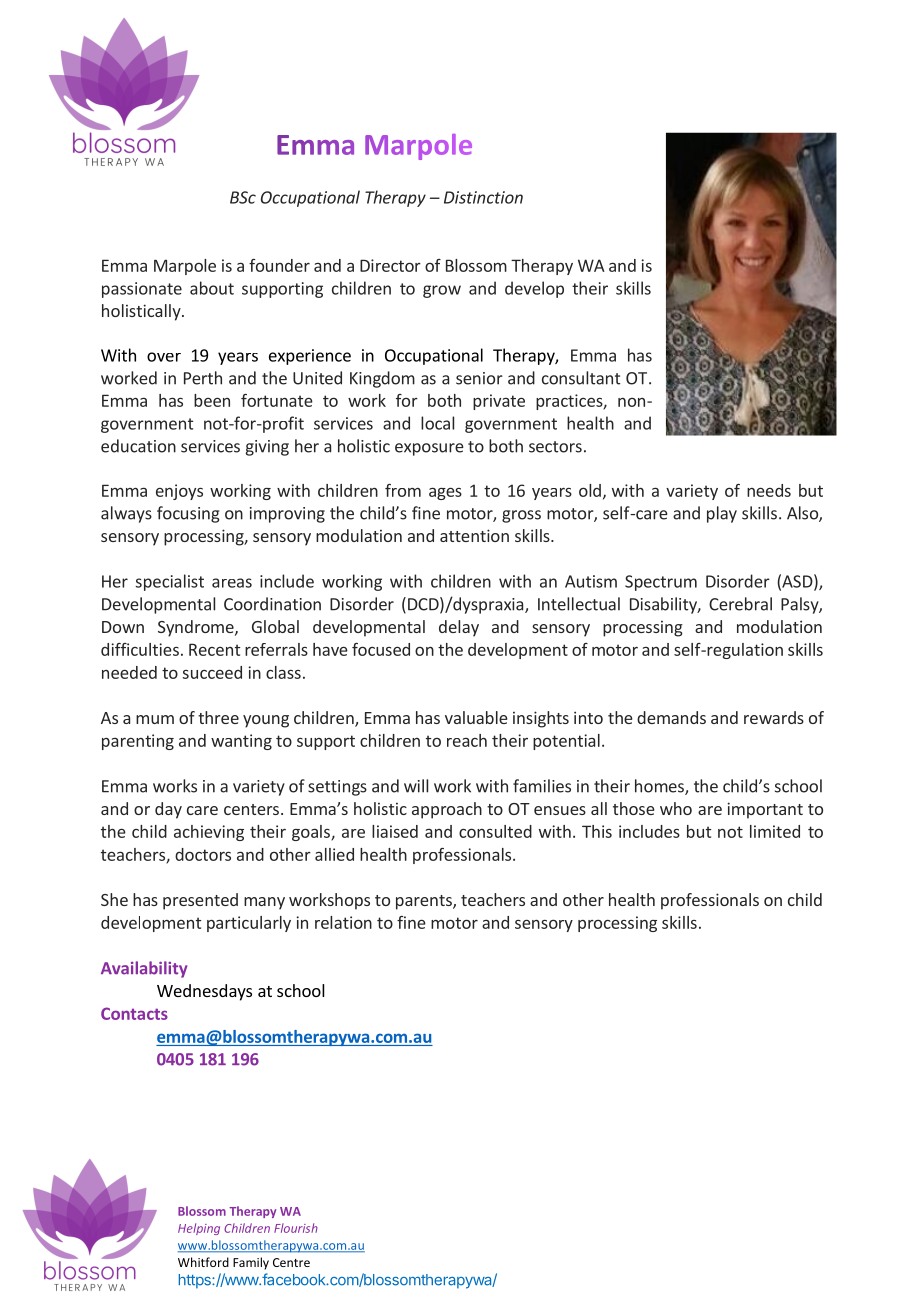 The image size is (924, 1307). What do you see at coordinates (296, 1228) in the image?
I see `Flourish` at bounding box center [296, 1228].
